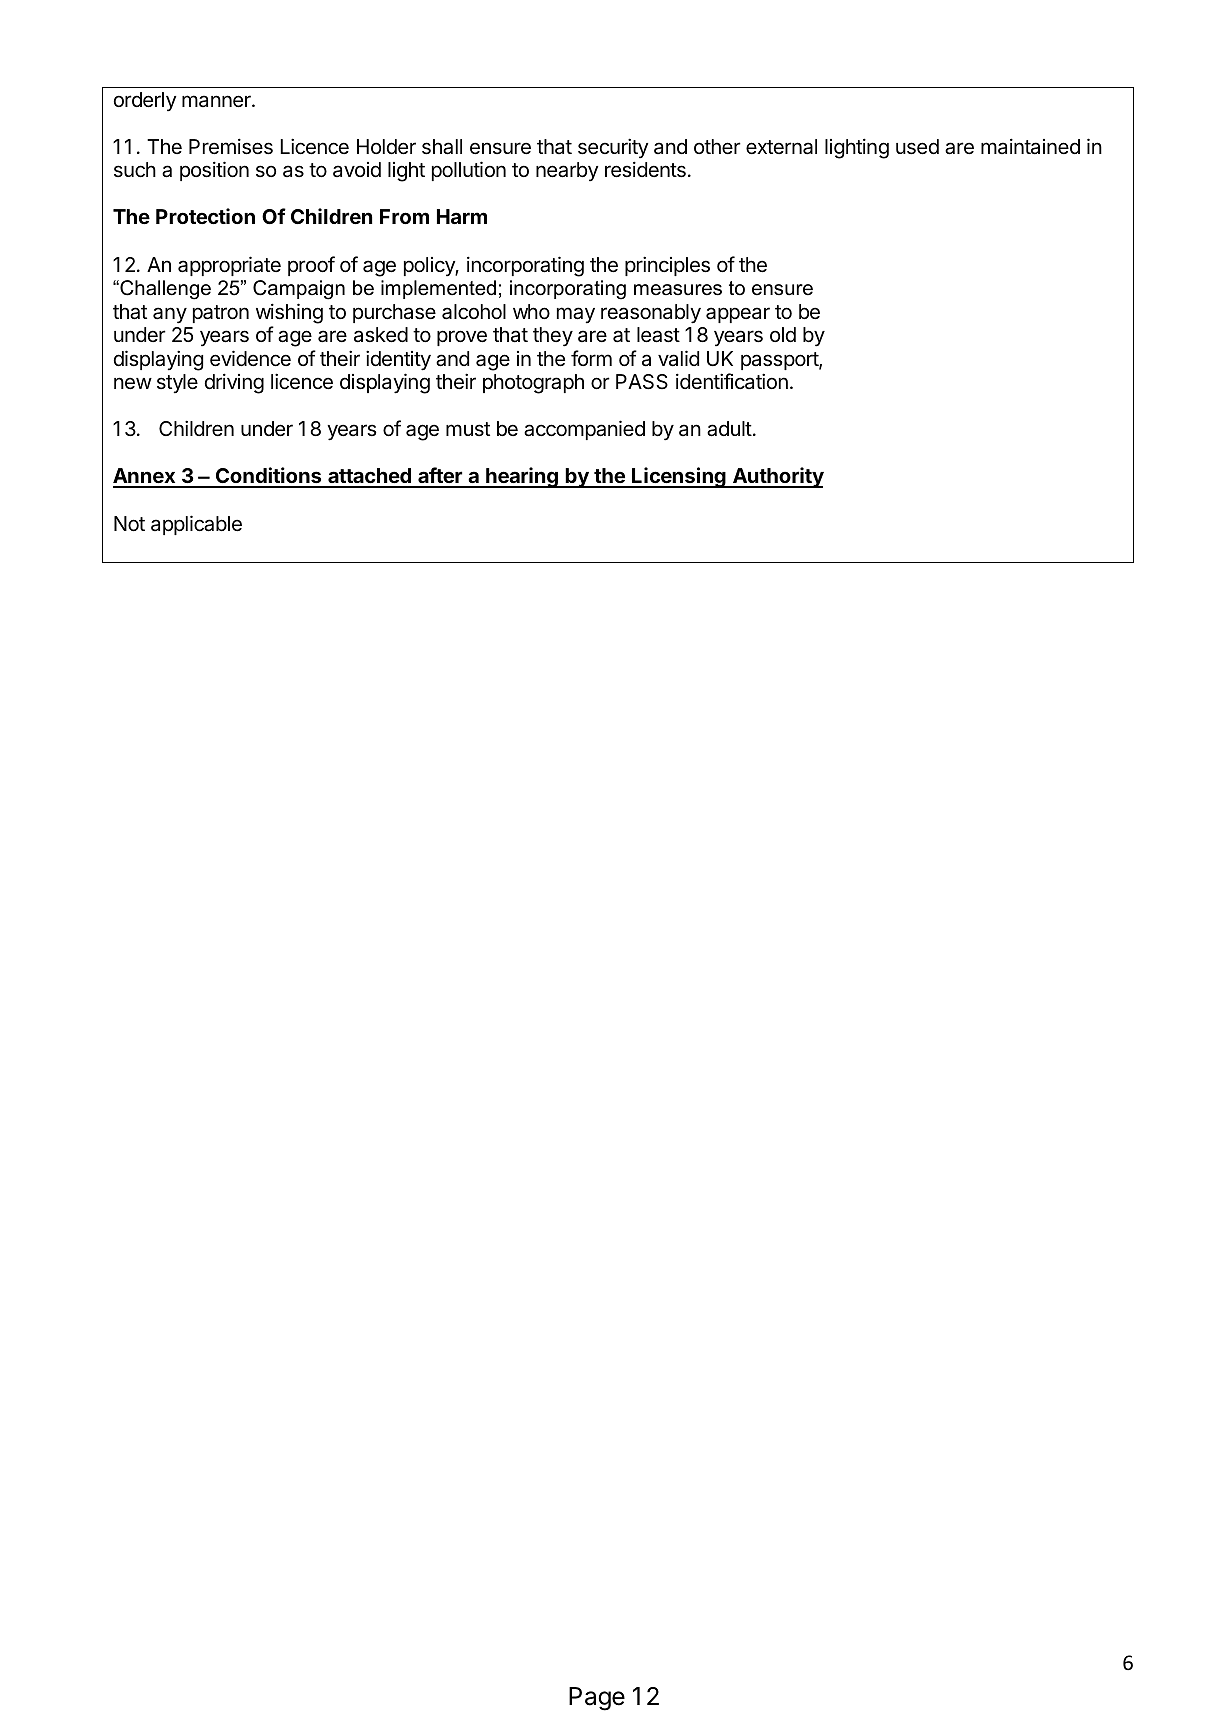  I want to click on adult, so click(729, 429).
